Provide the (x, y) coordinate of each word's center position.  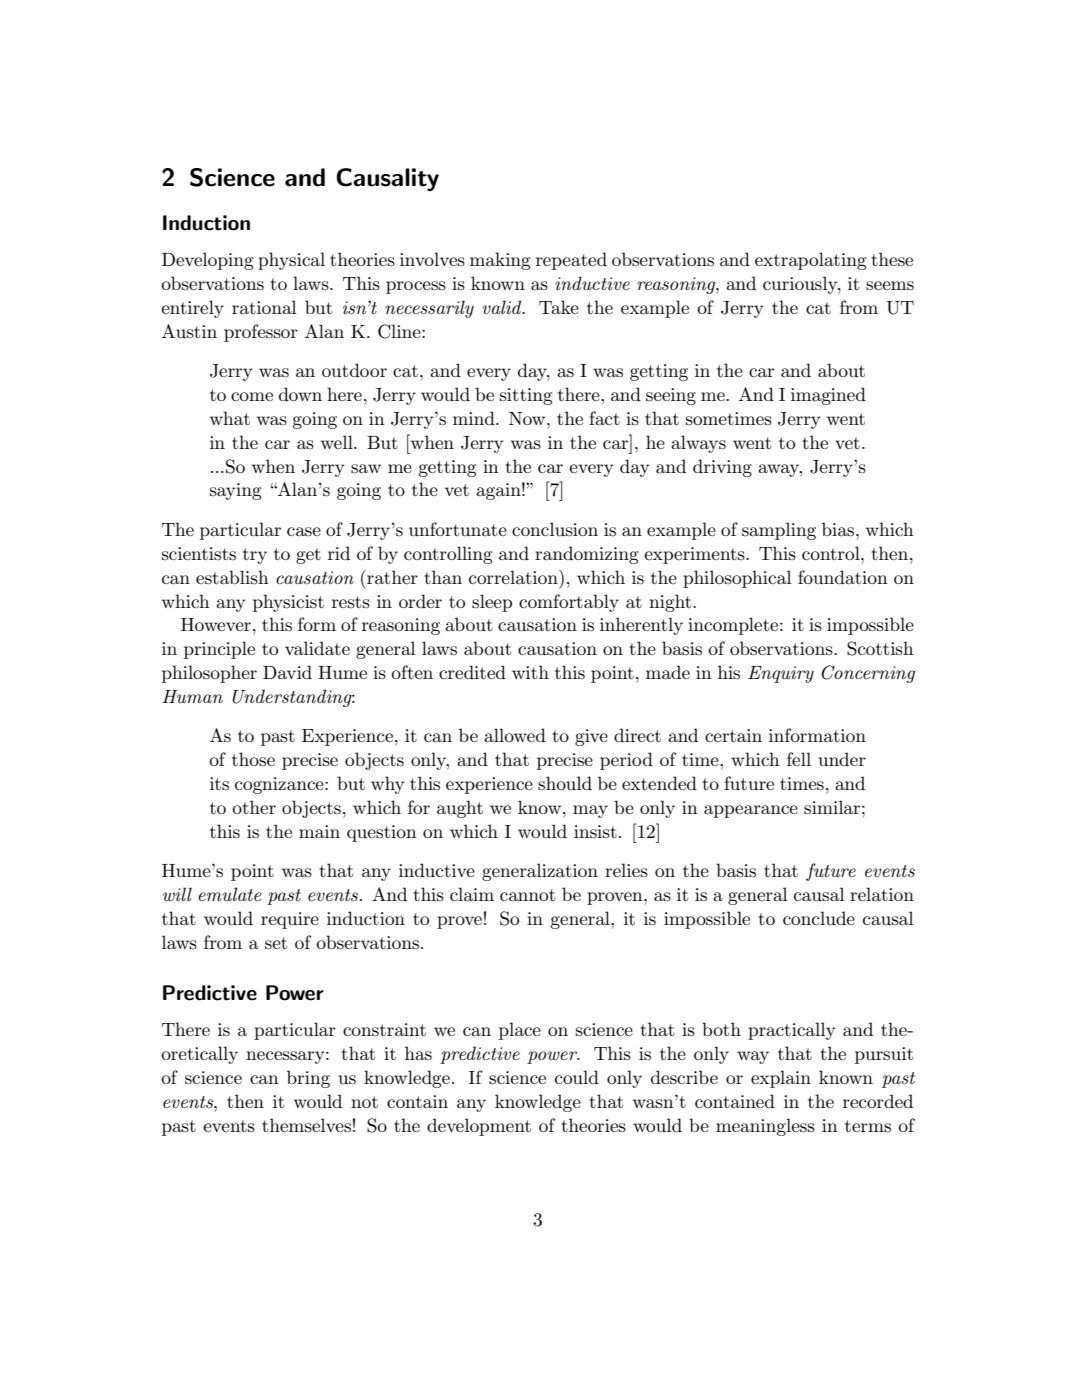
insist (595, 832)
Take (559, 307)
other (254, 807)
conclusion (555, 529)
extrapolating (811, 261)
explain (781, 1079)
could (577, 1077)
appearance (751, 811)
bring (308, 1079)
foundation (843, 577)
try (255, 556)
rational (264, 307)
